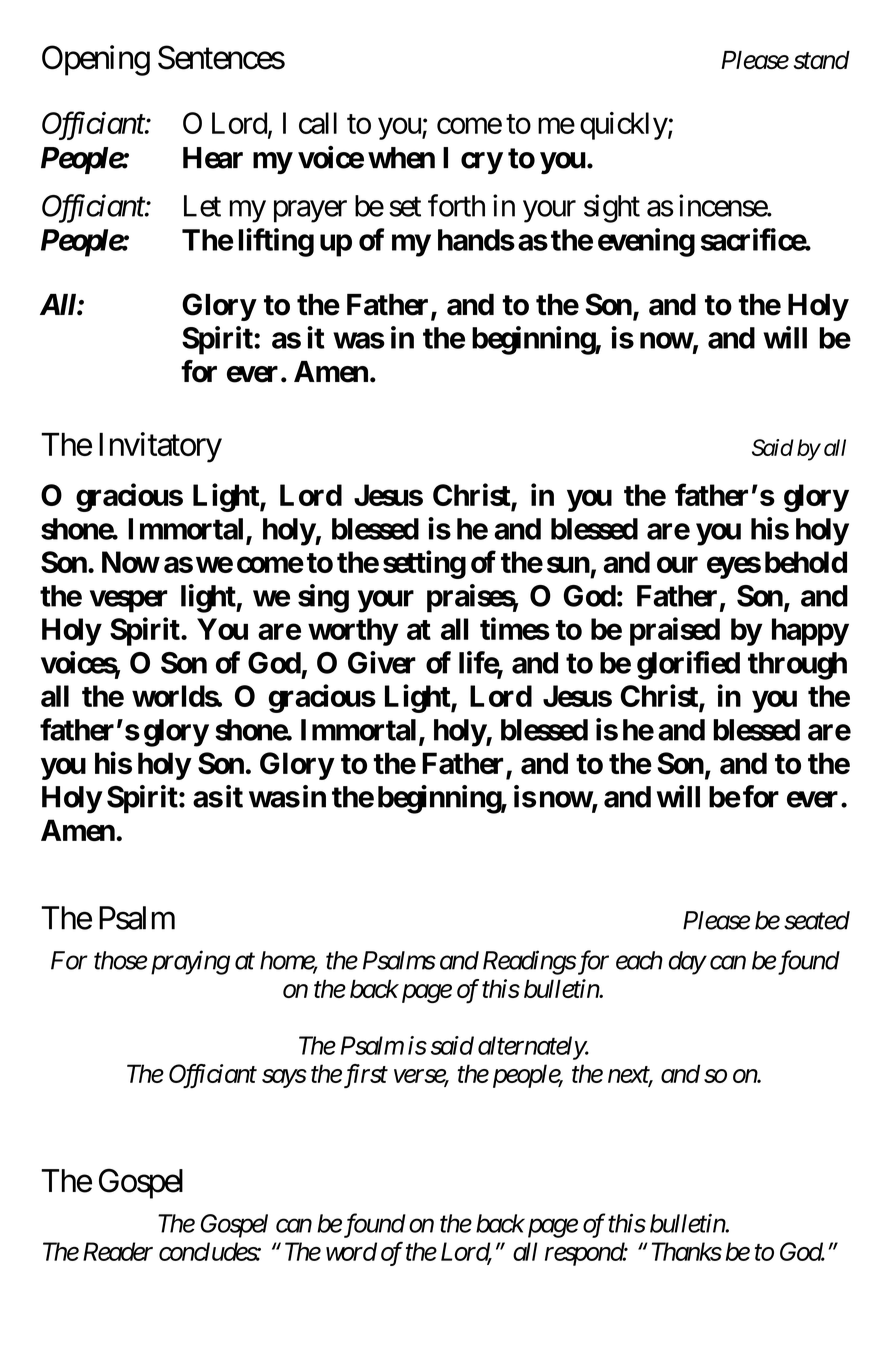  I want to click on vesper, so click(129, 601).
